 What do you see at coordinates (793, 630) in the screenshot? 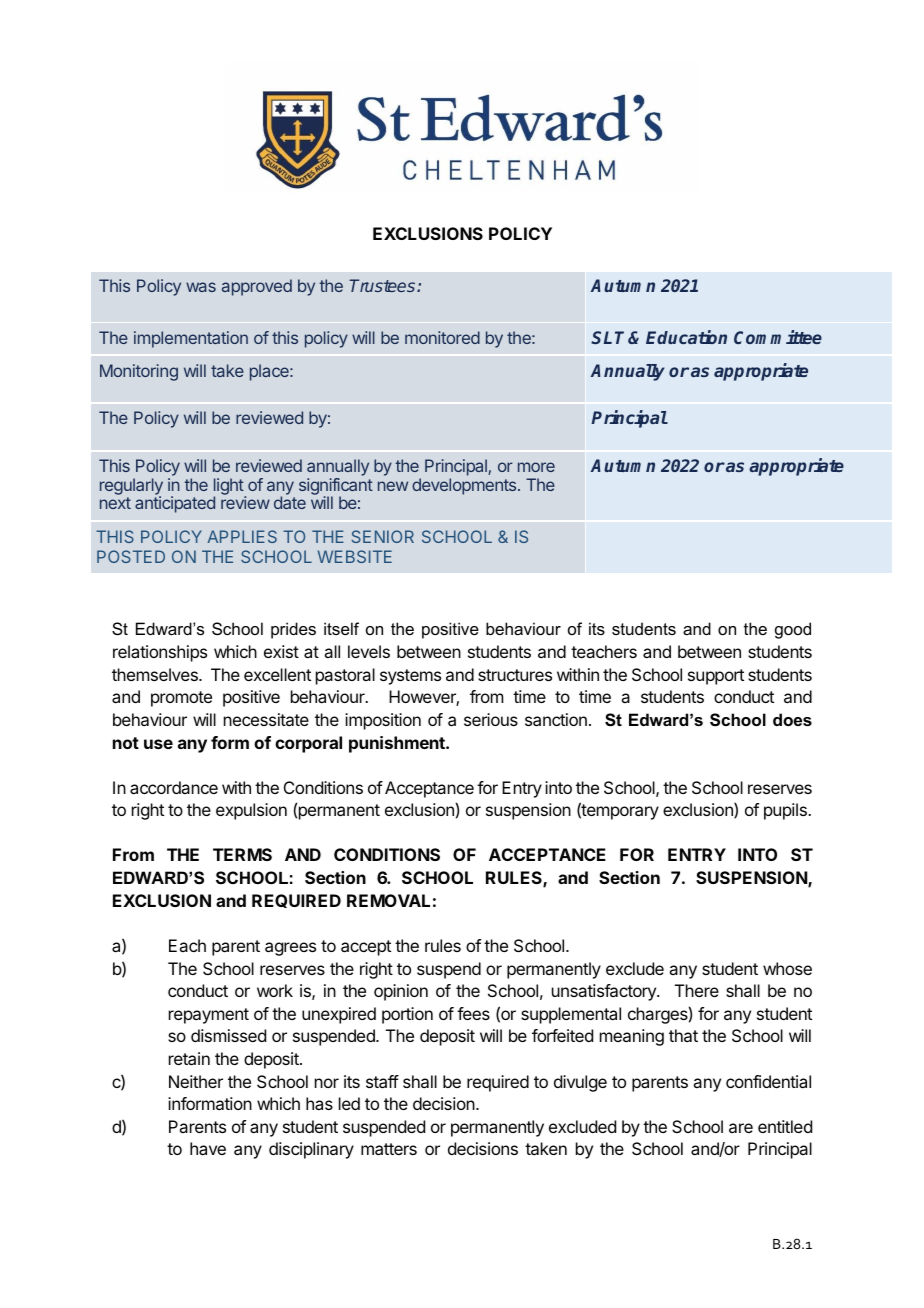
I see `good` at bounding box center [793, 630].
